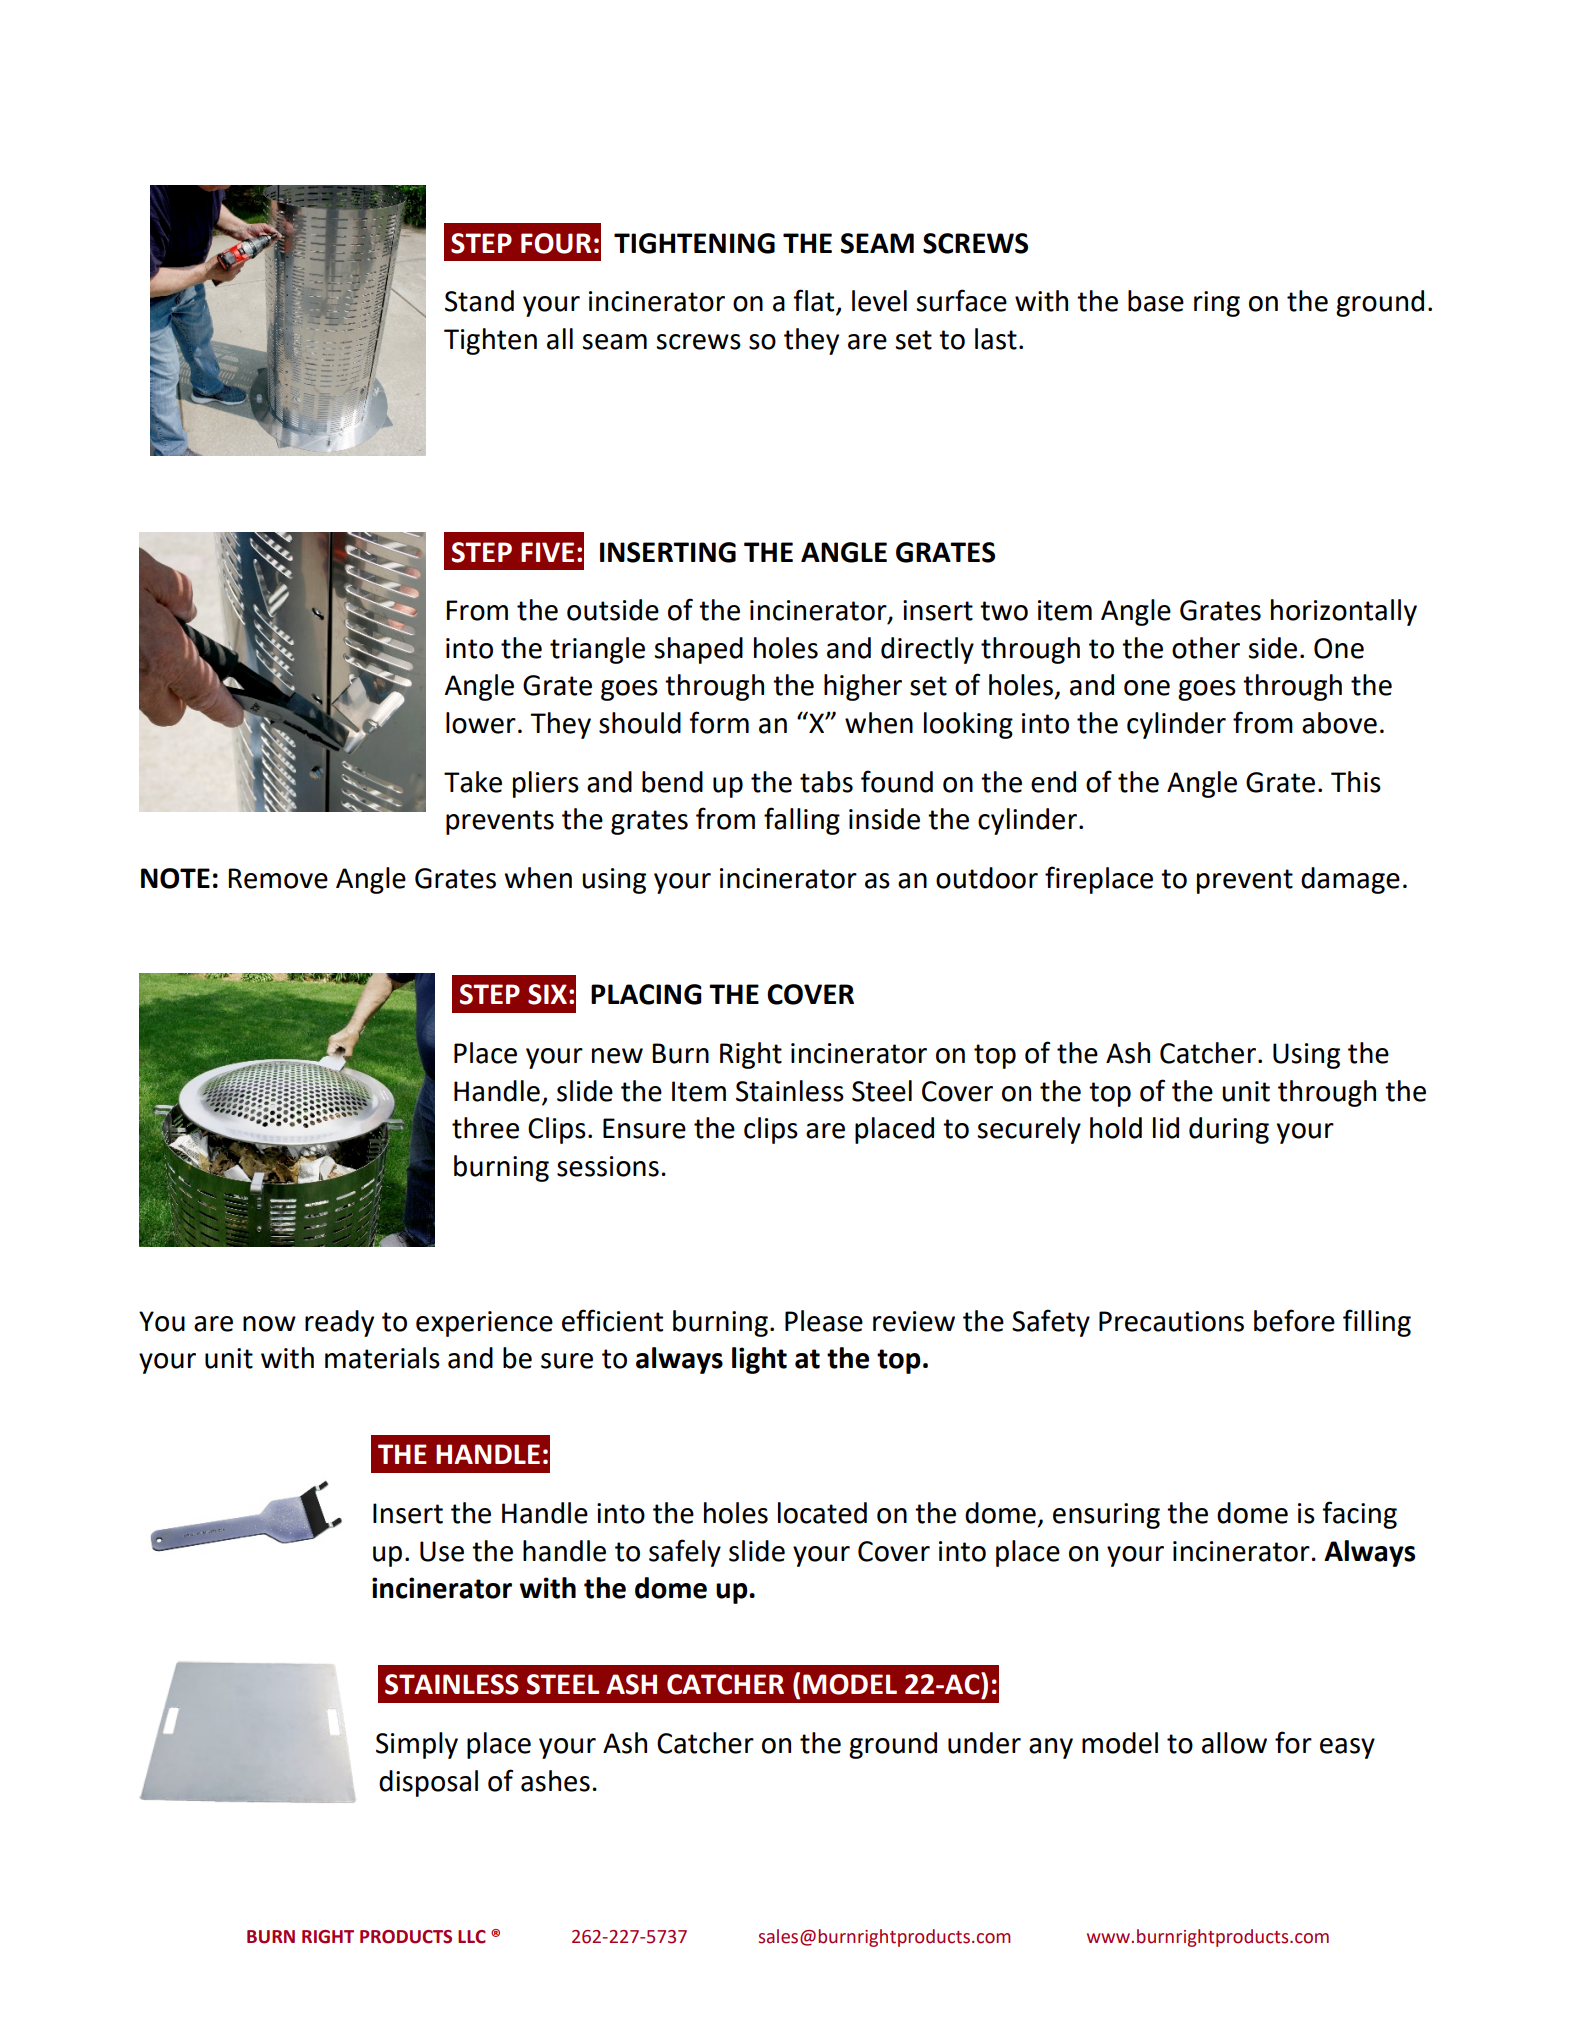 The height and width of the page is (2041, 1577). Describe the element at coordinates (479, 301) in the page. I see `Stand` at that location.
